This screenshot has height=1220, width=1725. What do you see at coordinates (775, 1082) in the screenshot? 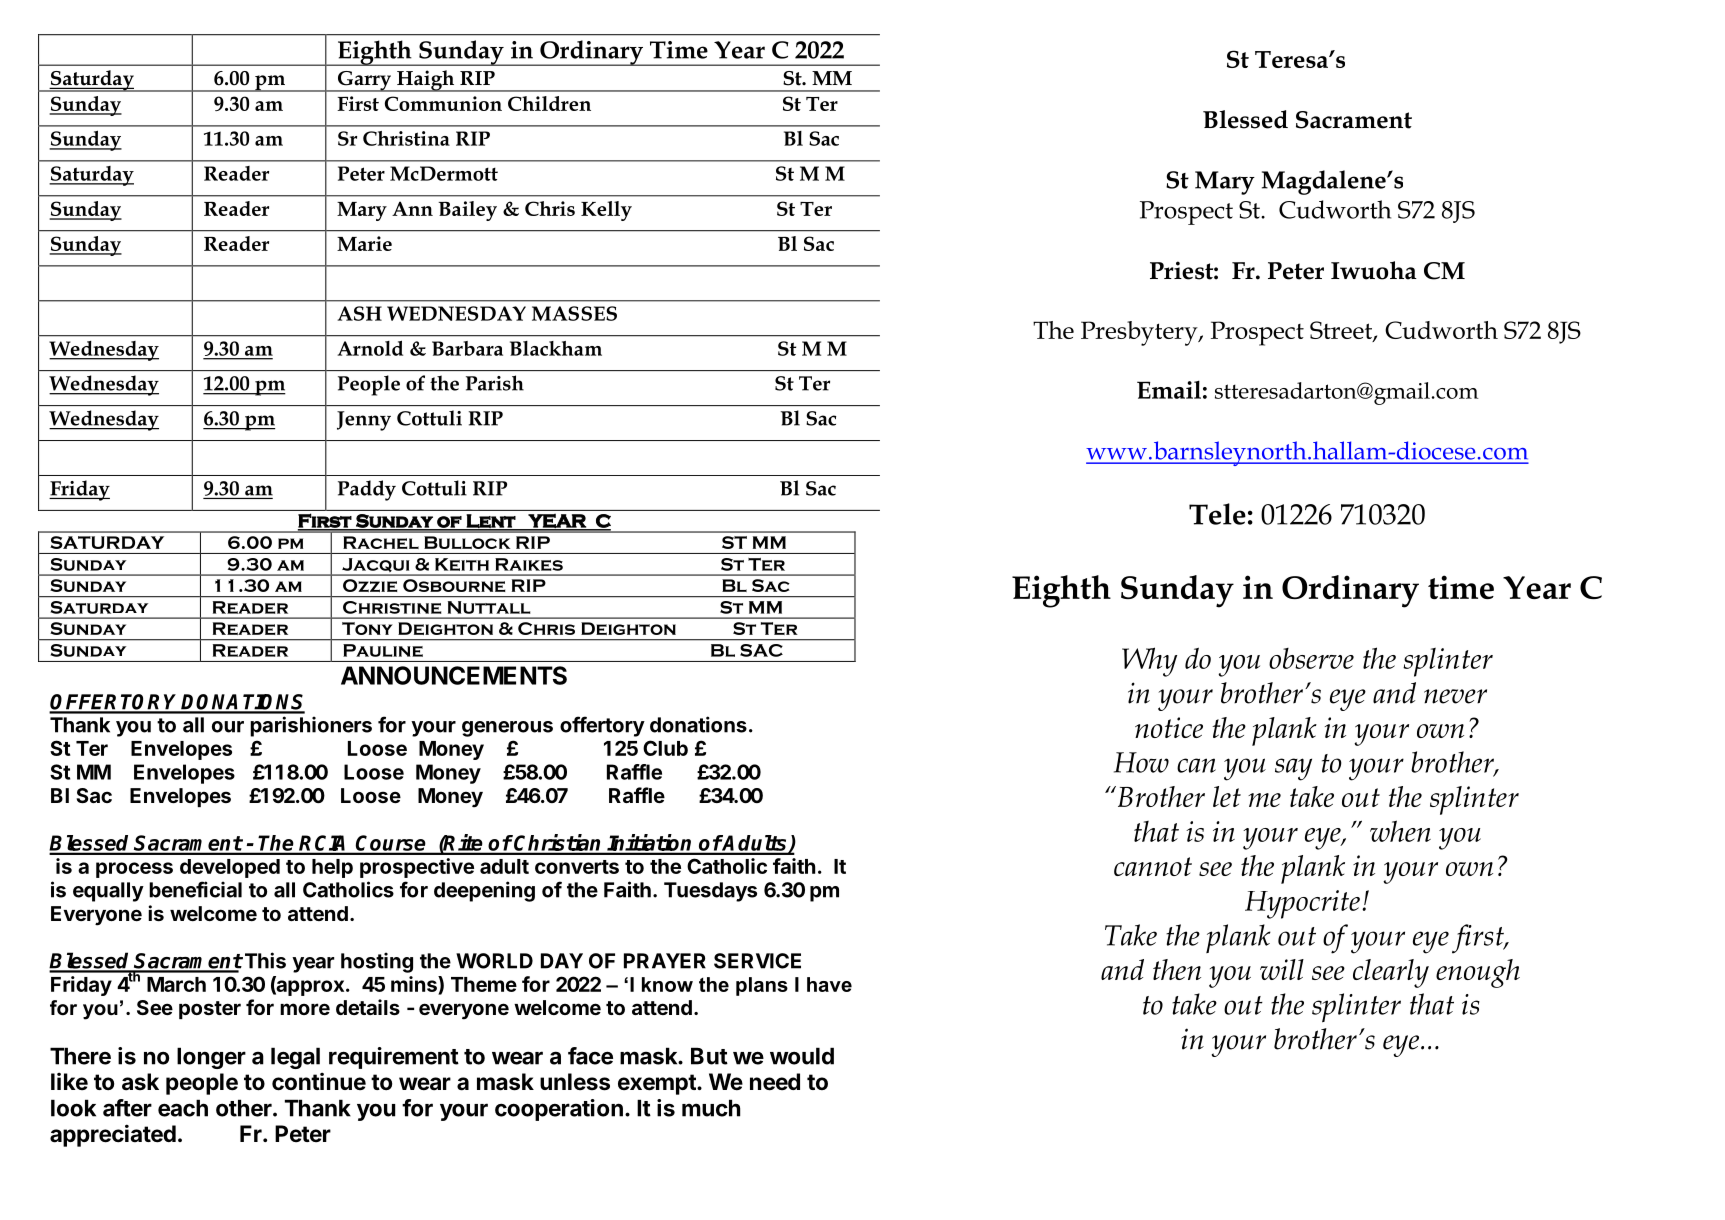
I see `need` at bounding box center [775, 1082].
